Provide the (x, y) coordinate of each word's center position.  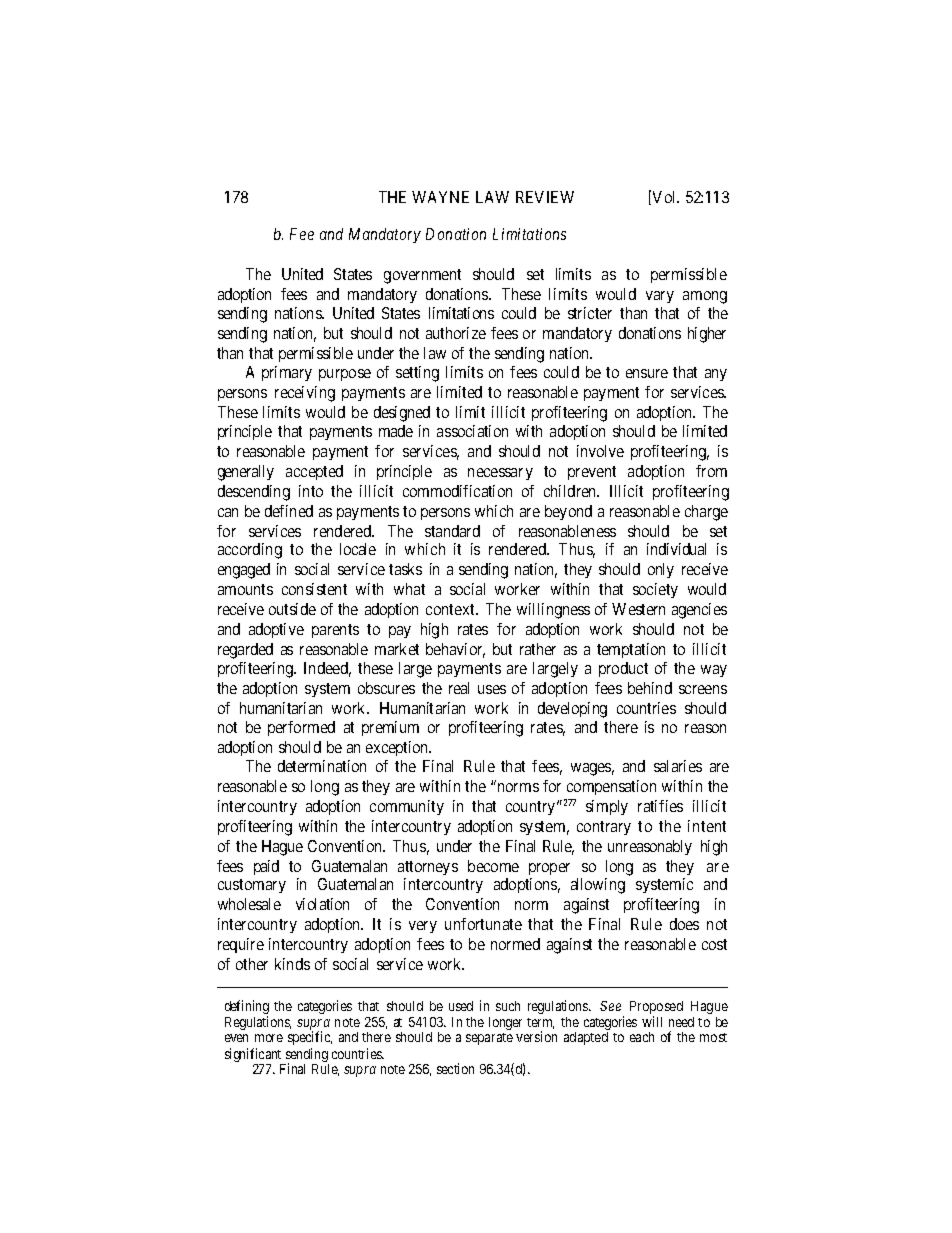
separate (489, 1039)
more (269, 1038)
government (422, 276)
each (642, 1037)
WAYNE (440, 197)
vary (660, 297)
